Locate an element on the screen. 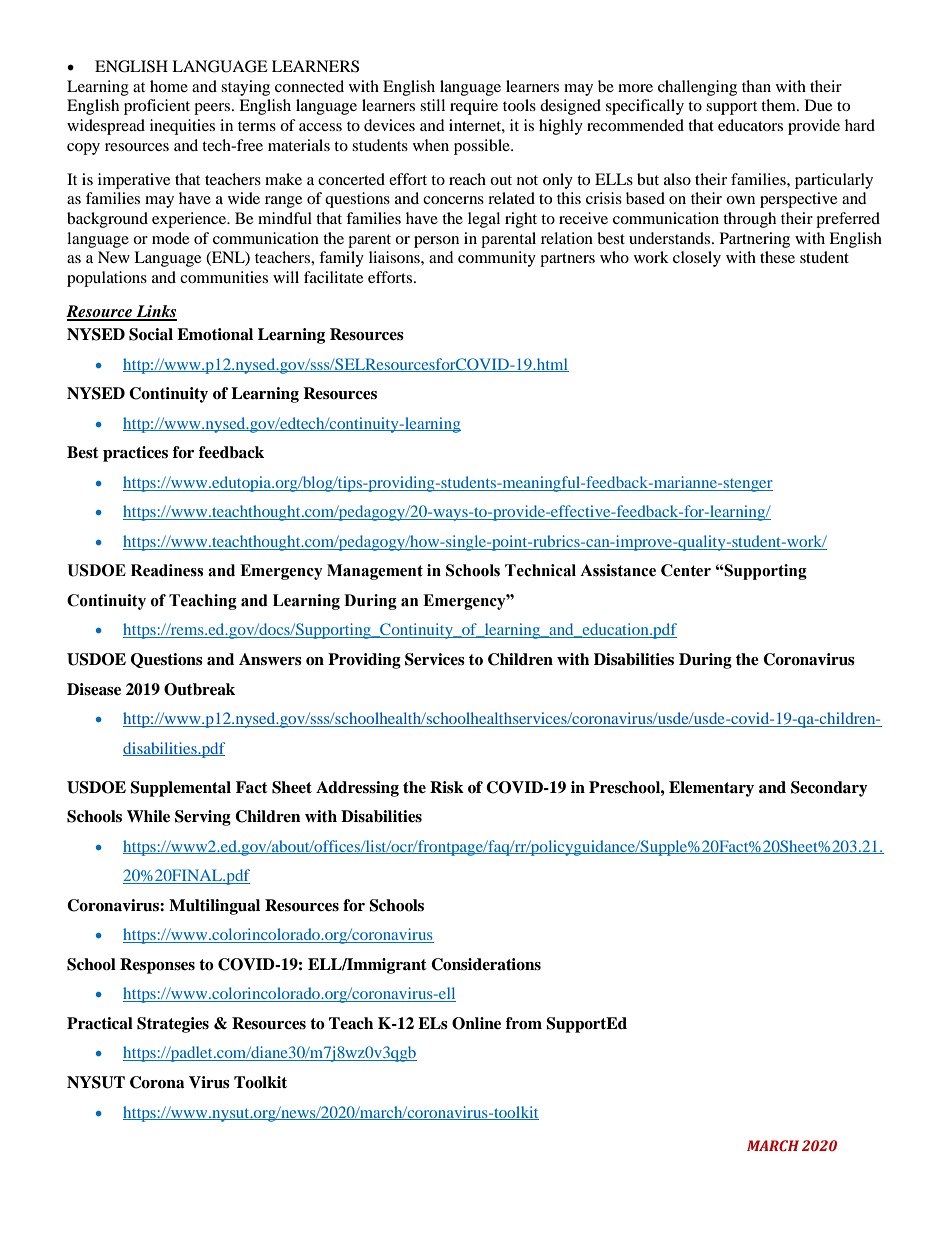 This screenshot has width=952, height=1233. Strategies is located at coordinates (173, 1025).
